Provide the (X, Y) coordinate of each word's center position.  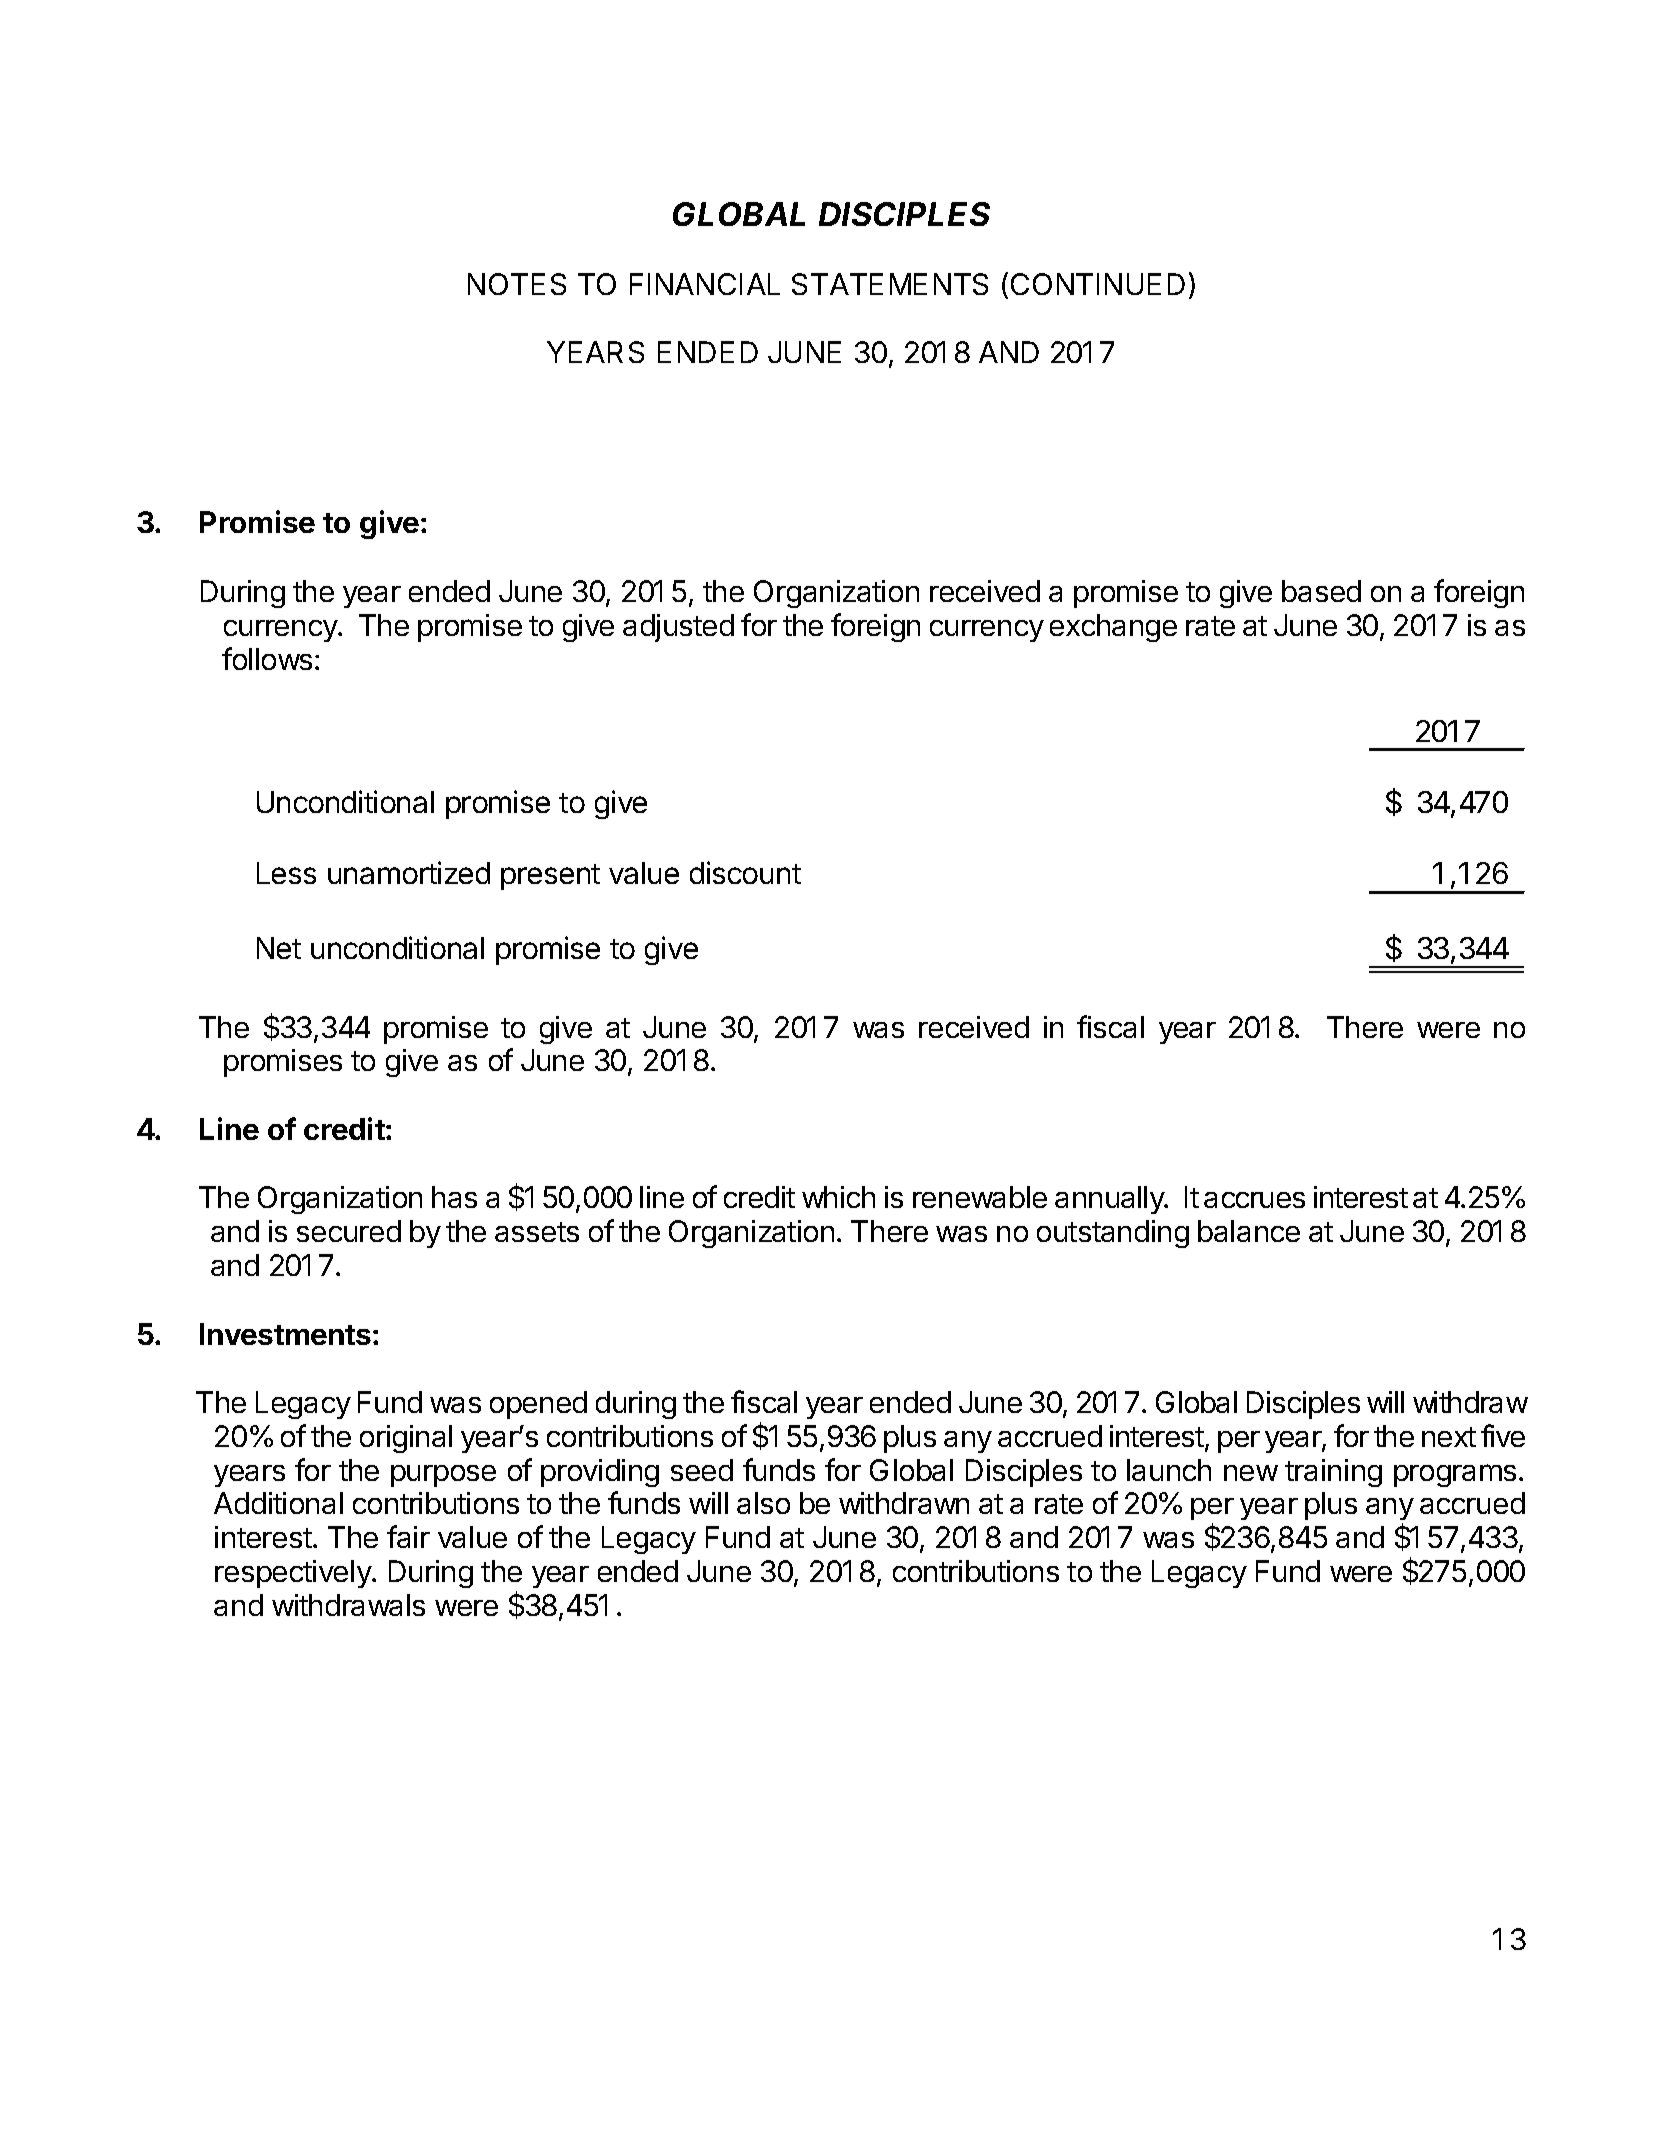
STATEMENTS (890, 284)
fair (408, 1536)
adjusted (678, 628)
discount (745, 872)
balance (1249, 1231)
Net (279, 948)
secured (349, 1231)
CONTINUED (1098, 284)
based (1321, 591)
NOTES (517, 284)
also (763, 1503)
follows (267, 658)
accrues (1254, 1200)
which (838, 1197)
